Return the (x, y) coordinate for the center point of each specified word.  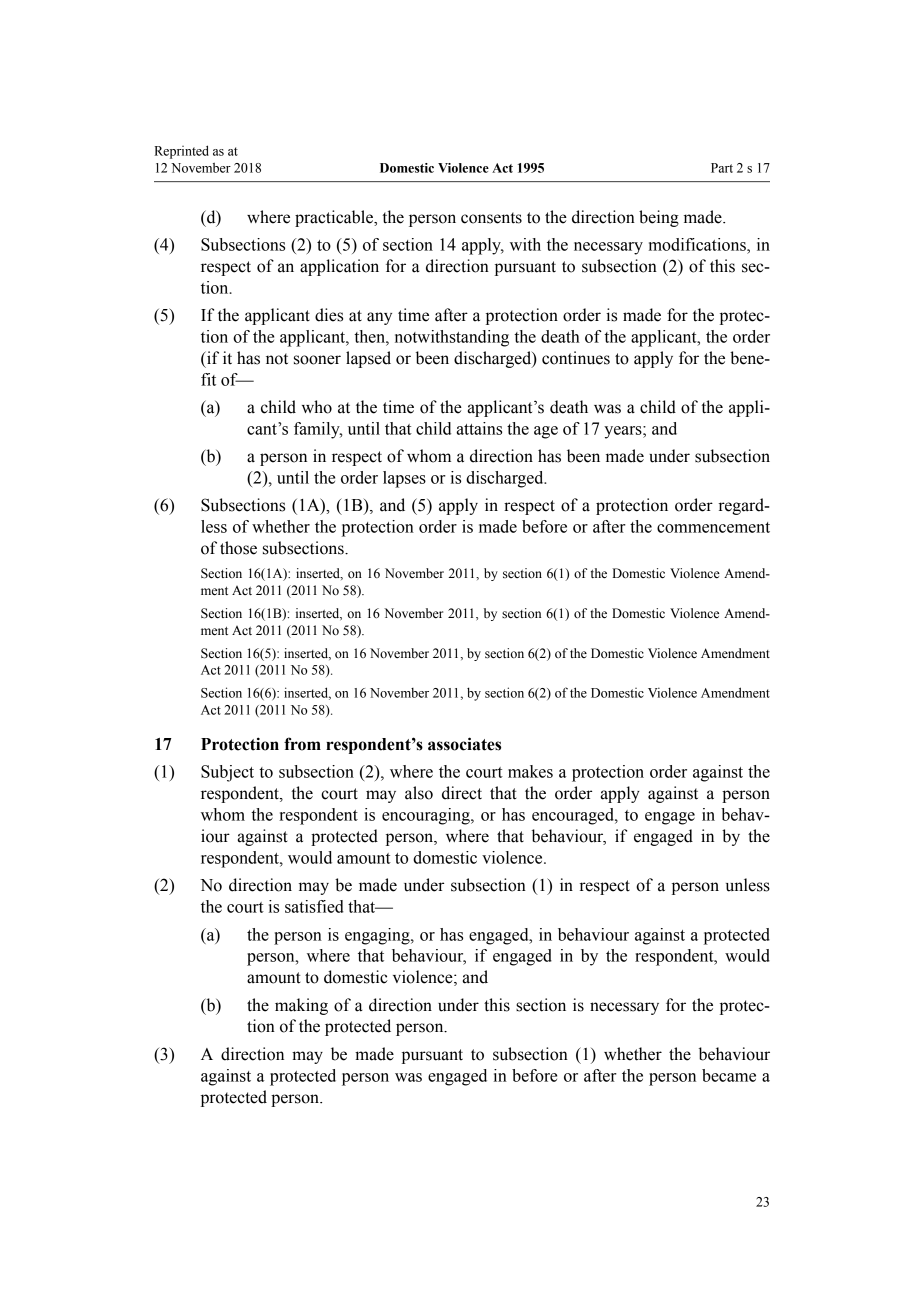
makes (530, 771)
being (659, 218)
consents (491, 218)
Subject (227, 773)
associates (464, 744)
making (301, 1006)
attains (479, 428)
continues (576, 358)
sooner (317, 360)
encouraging (427, 816)
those (238, 548)
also (419, 793)
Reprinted (181, 152)
